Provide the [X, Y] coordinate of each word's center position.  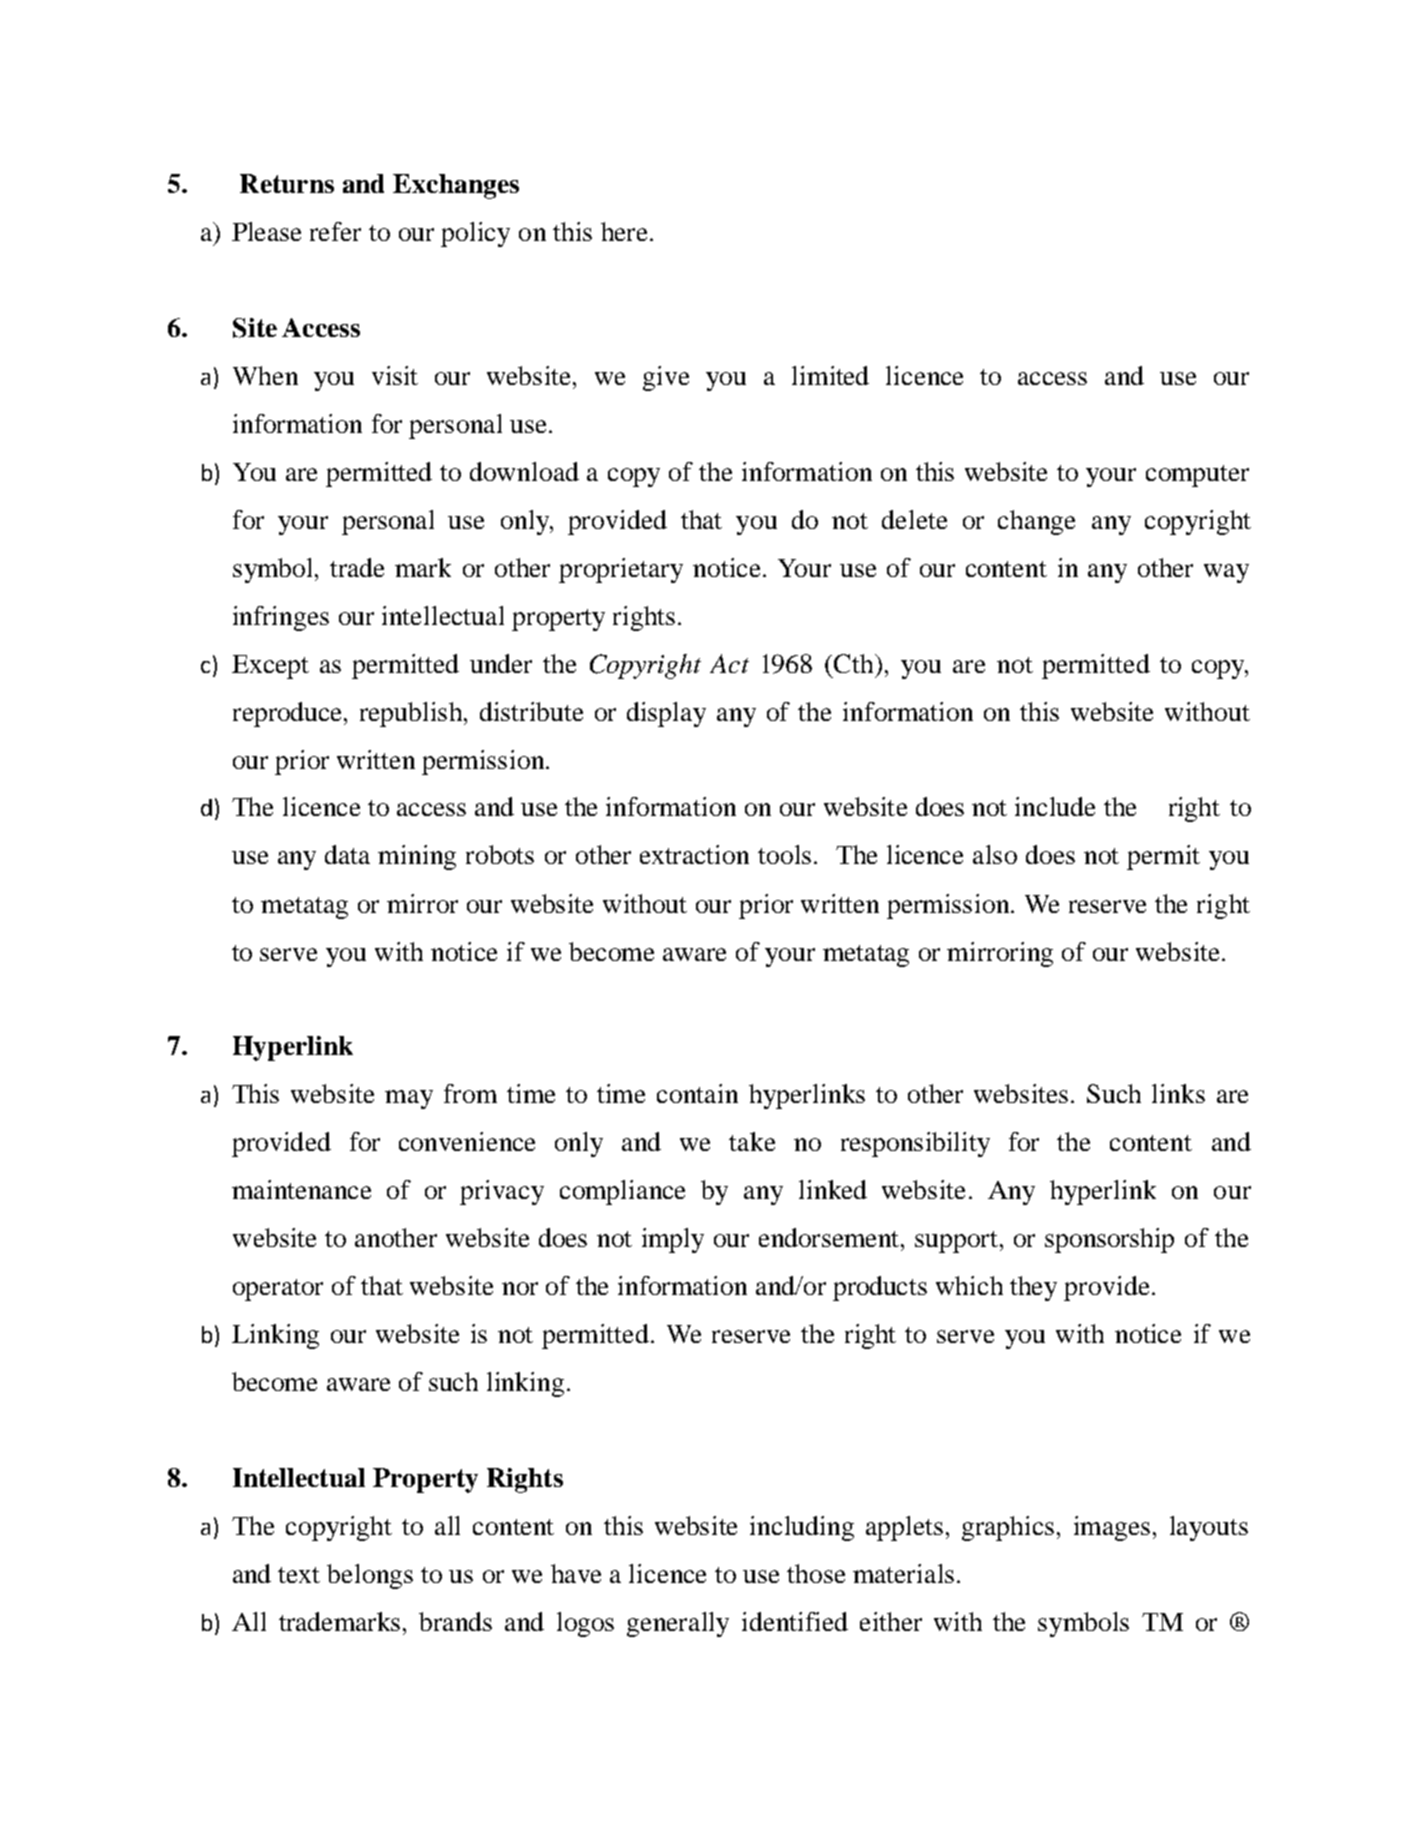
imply [673, 1240]
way [1226, 573]
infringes [281, 618]
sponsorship [1109, 1240]
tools [784, 854]
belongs [370, 1576]
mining [417, 857]
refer [335, 231]
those [816, 1573]
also [995, 854]
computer [1197, 476]
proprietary [621, 570]
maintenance [301, 1189]
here [624, 231]
